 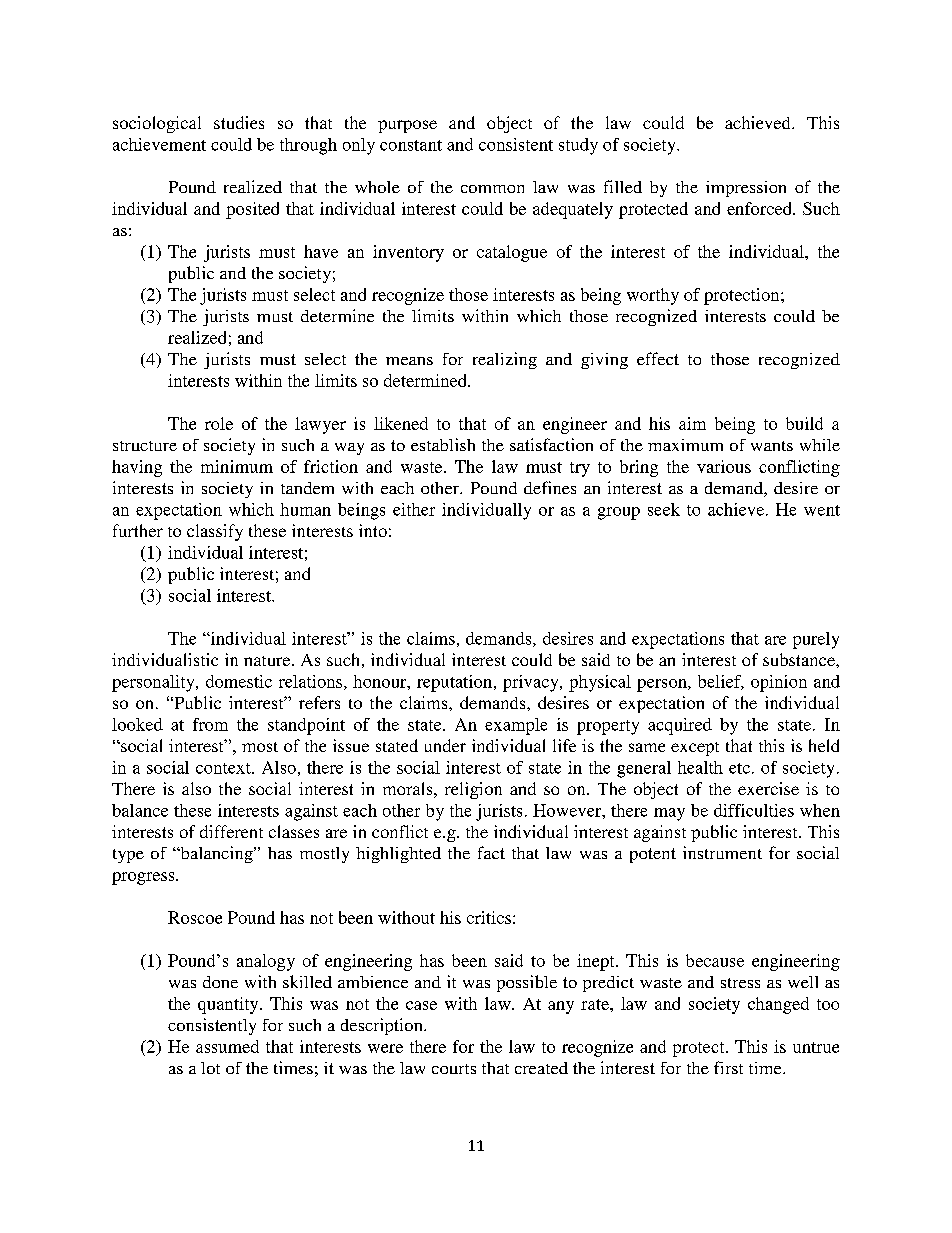 I want to click on courts, so click(x=454, y=1069).
